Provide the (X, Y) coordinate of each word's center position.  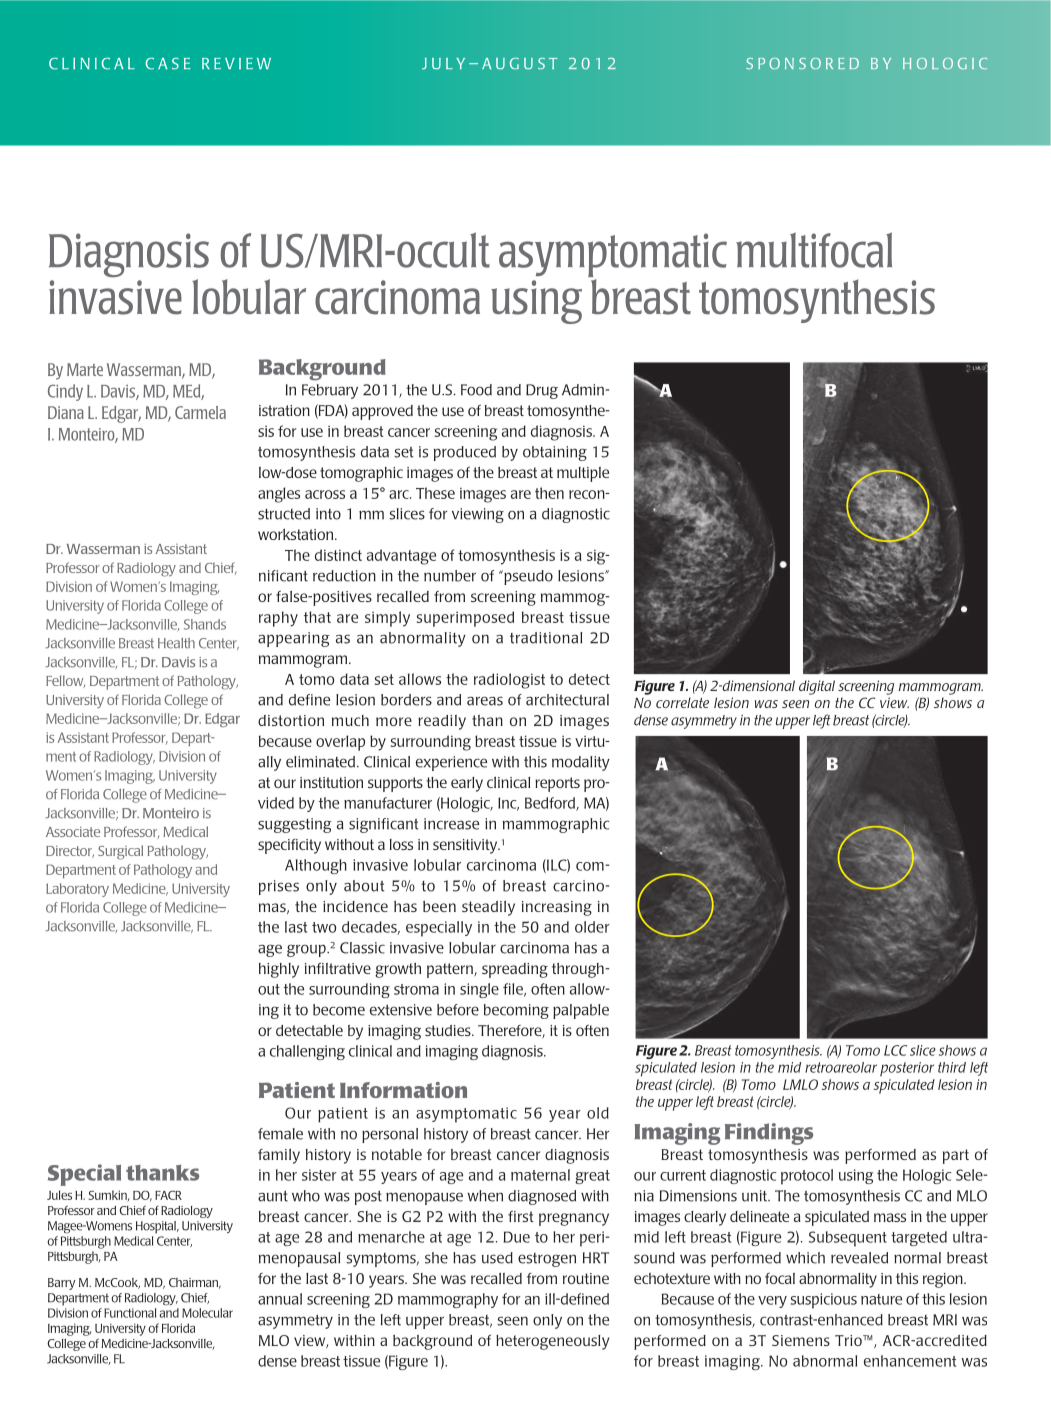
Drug (542, 391)
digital (817, 687)
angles (279, 495)
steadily (488, 908)
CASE (167, 64)
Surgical (120, 852)
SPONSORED (802, 63)
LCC (895, 1050)
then (549, 493)
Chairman (195, 1283)
